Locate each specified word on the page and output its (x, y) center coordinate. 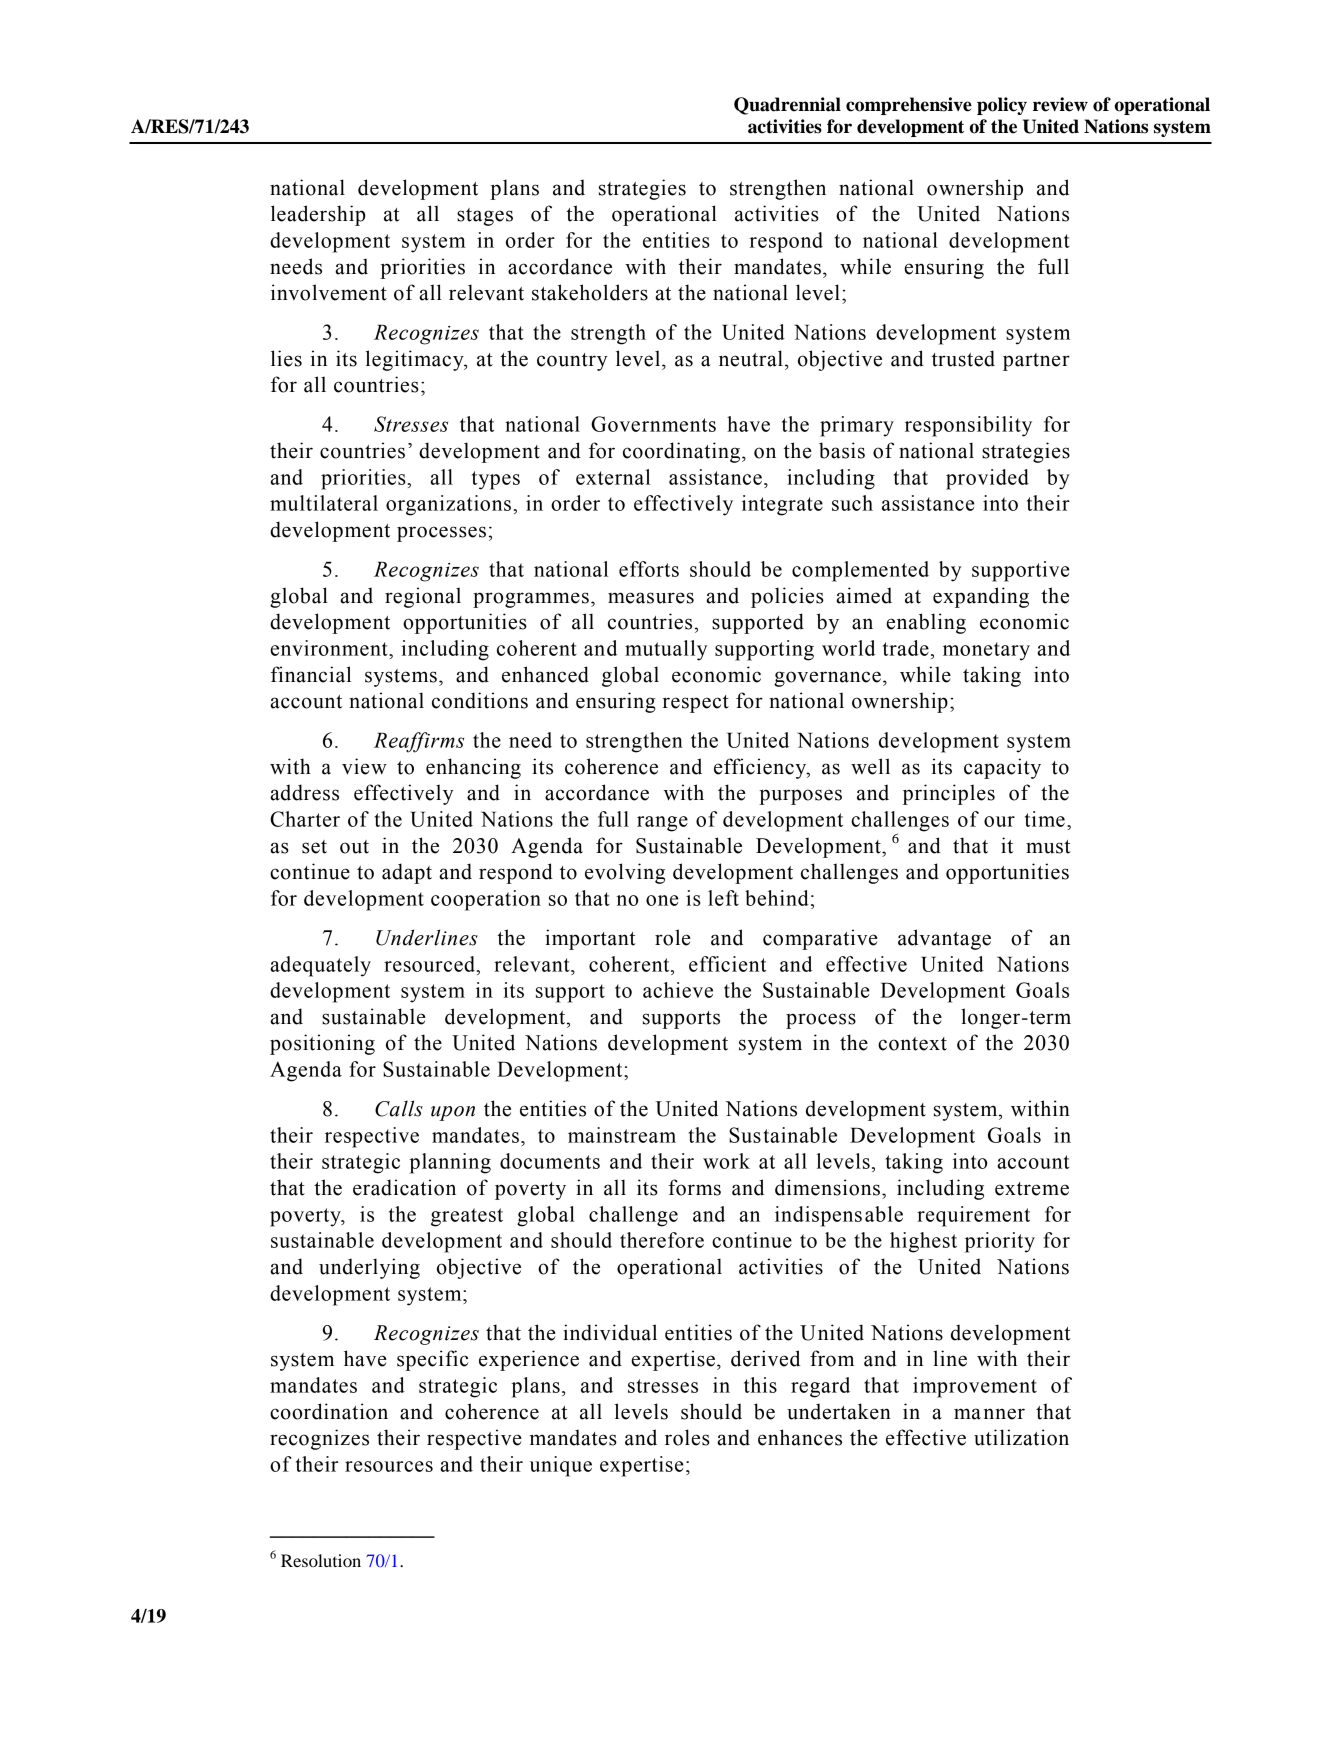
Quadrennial (787, 106)
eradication (404, 1187)
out (354, 847)
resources (389, 1466)
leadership (318, 215)
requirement (973, 1216)
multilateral (324, 503)
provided (987, 479)
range (662, 824)
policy (1002, 106)
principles (949, 794)
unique (561, 1466)
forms (694, 1187)
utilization (1021, 1437)
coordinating (683, 452)
